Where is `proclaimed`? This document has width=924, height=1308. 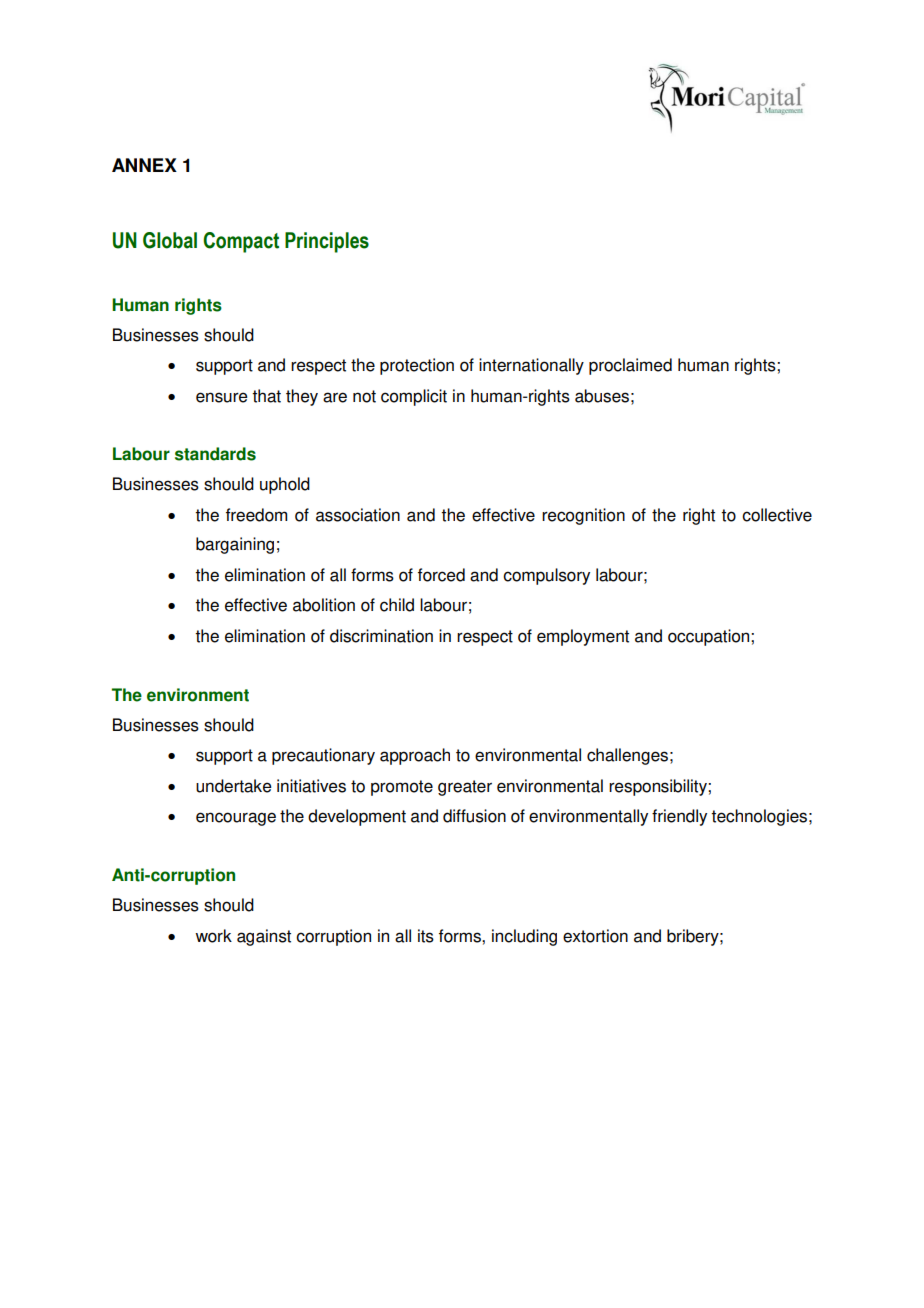 proclaimed is located at coordinates (630, 366).
